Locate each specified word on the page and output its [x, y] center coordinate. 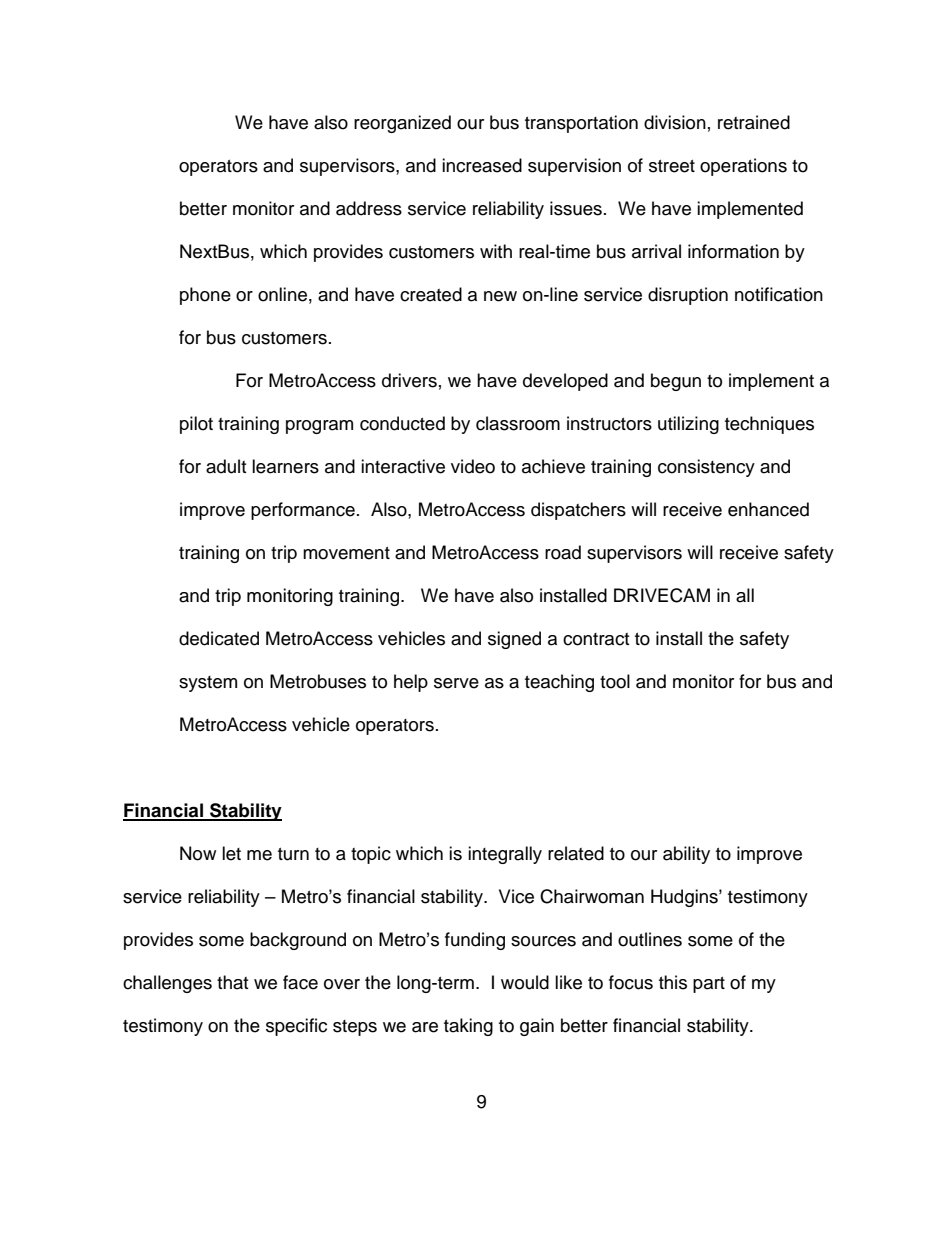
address [369, 208]
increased [482, 165]
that [232, 982]
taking [468, 1027]
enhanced [768, 509]
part [709, 985]
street [672, 166]
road [563, 552]
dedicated [219, 638]
